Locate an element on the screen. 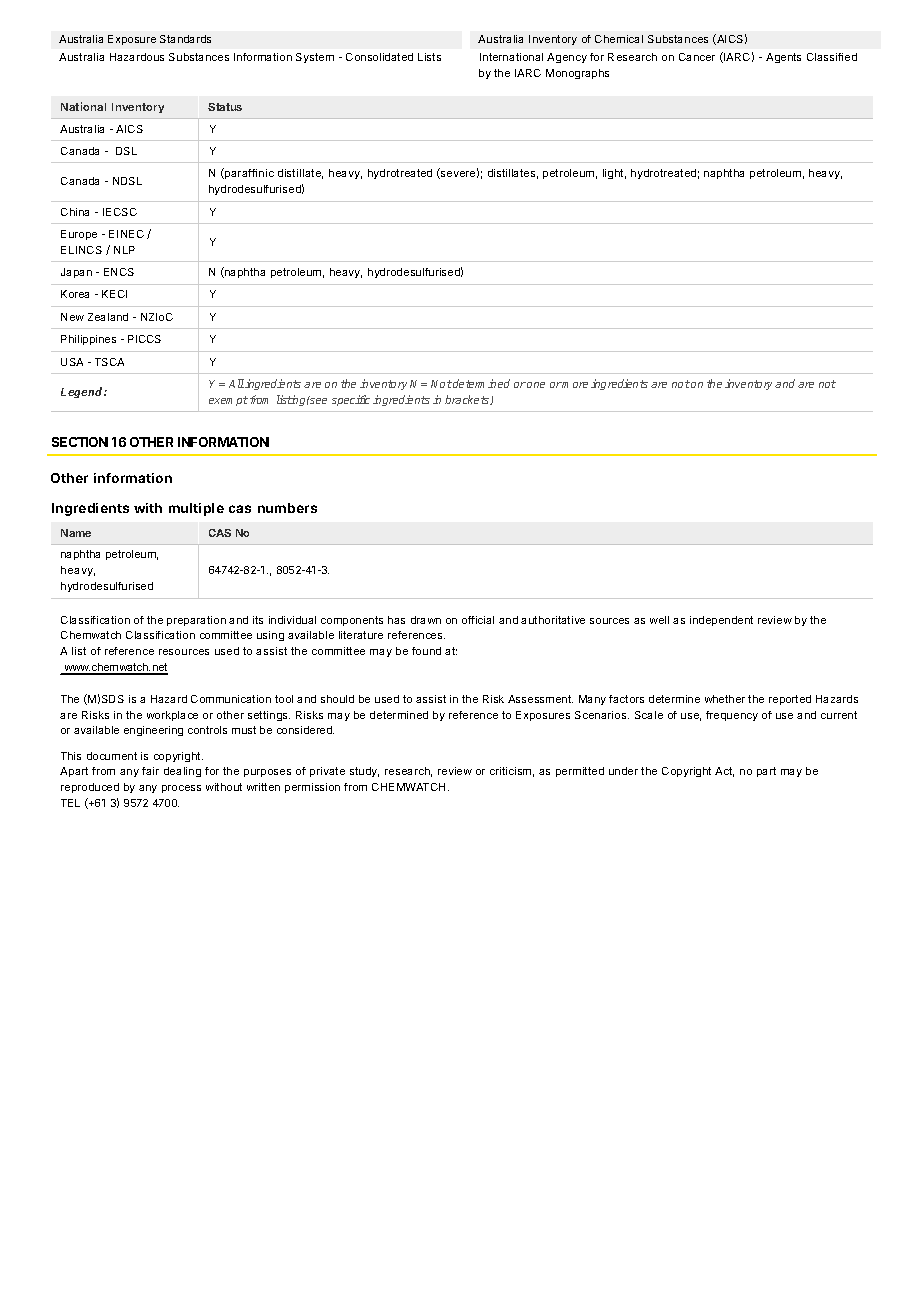 Image resolution: width=924 pixels, height=1308 pixels. Standards is located at coordinates (185, 39).
